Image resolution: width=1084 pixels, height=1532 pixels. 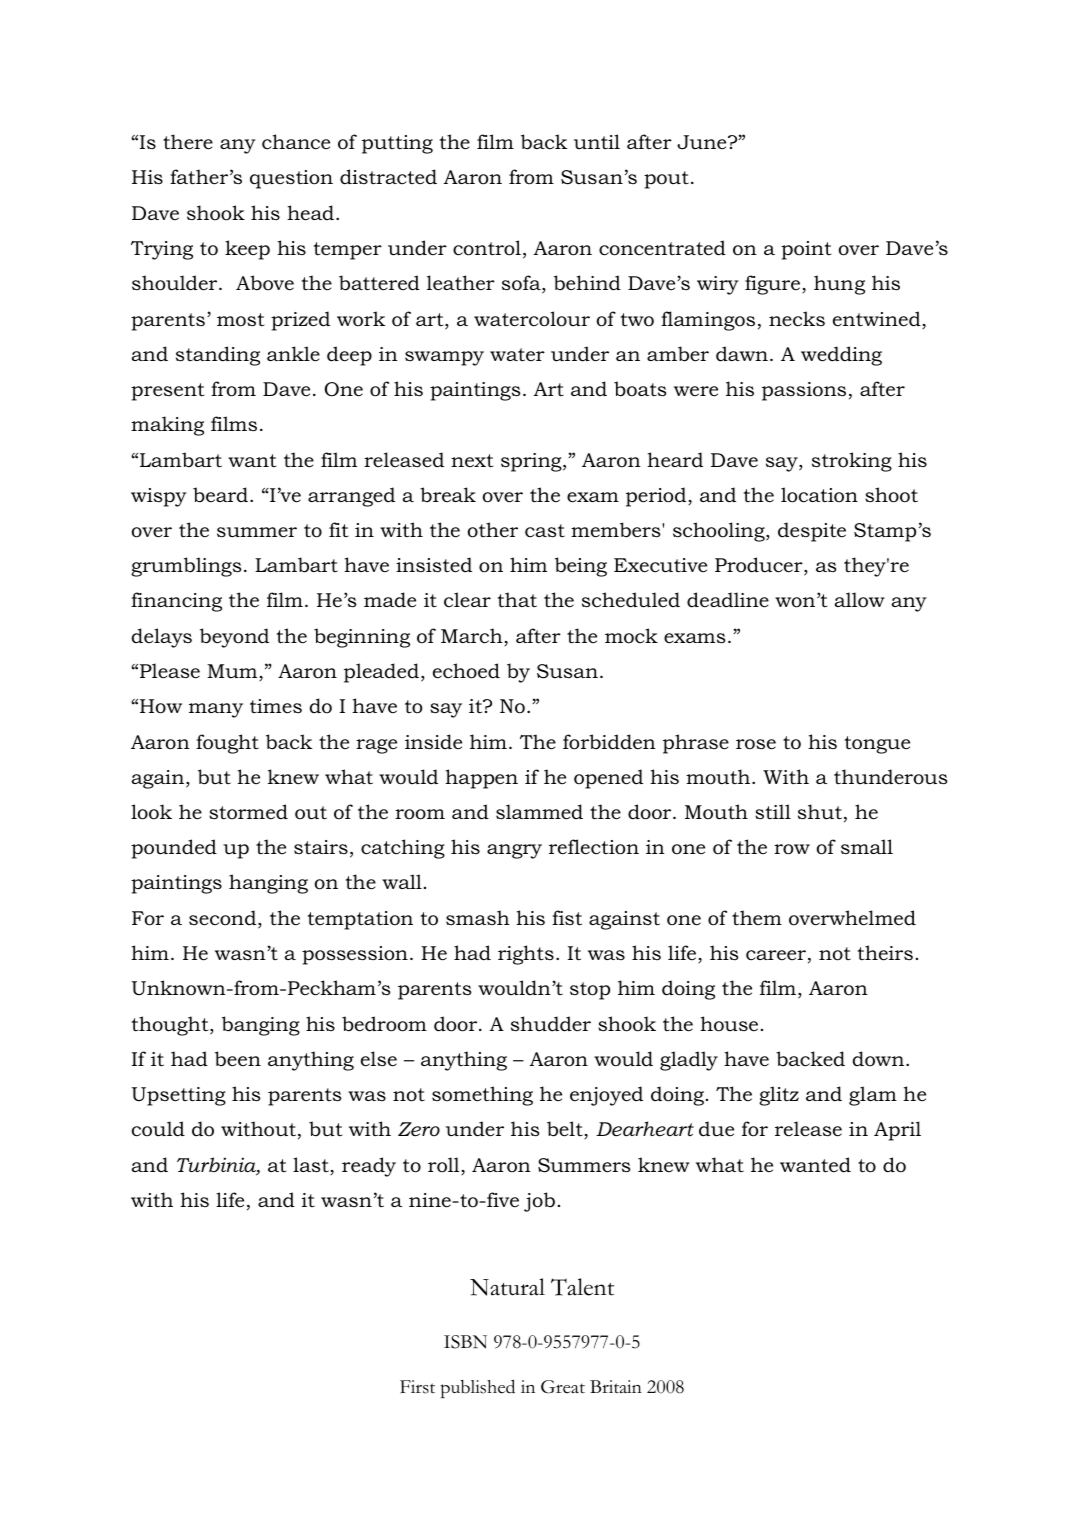 I want to click on question, so click(x=291, y=179).
